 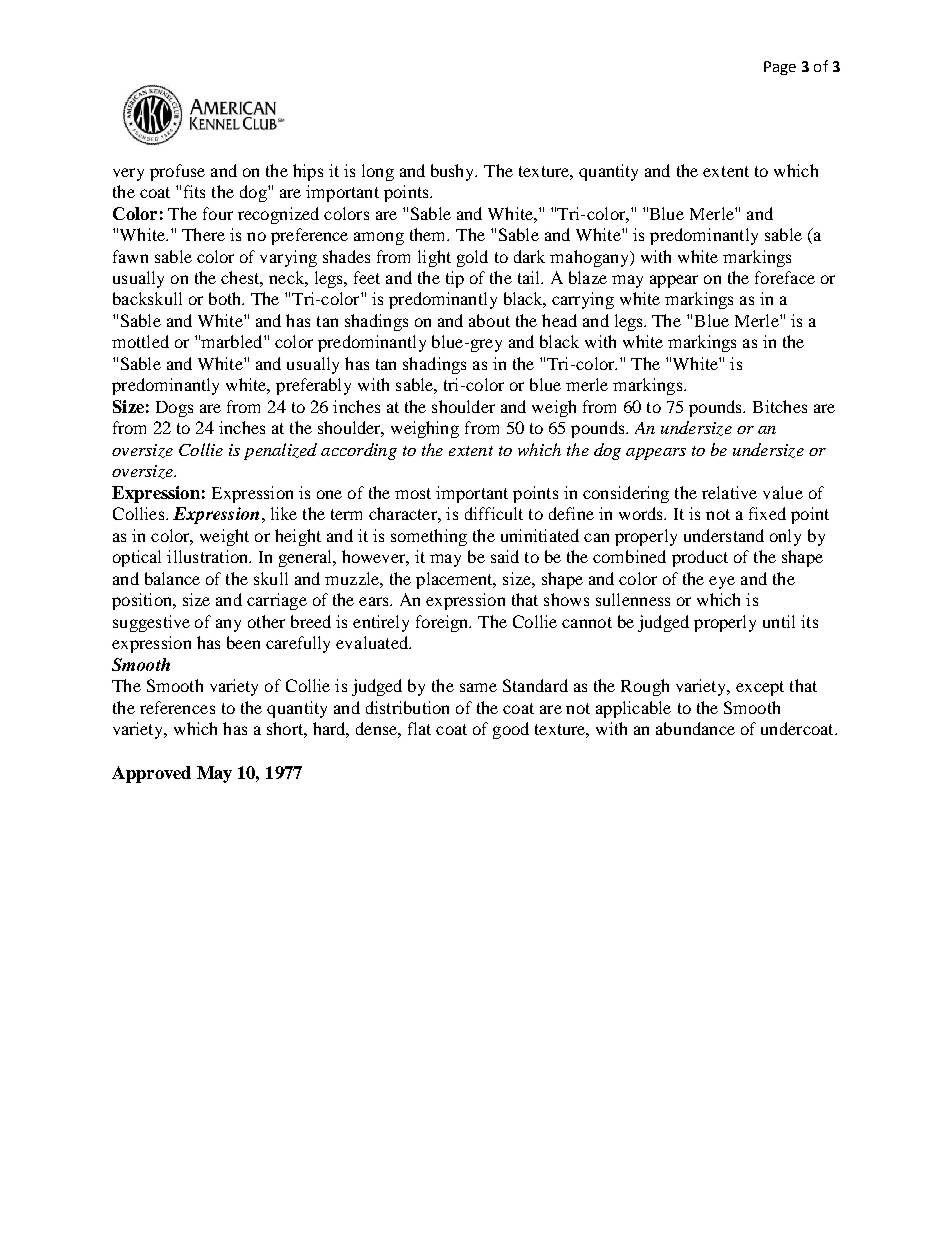 I want to click on abundance, so click(x=695, y=728).
